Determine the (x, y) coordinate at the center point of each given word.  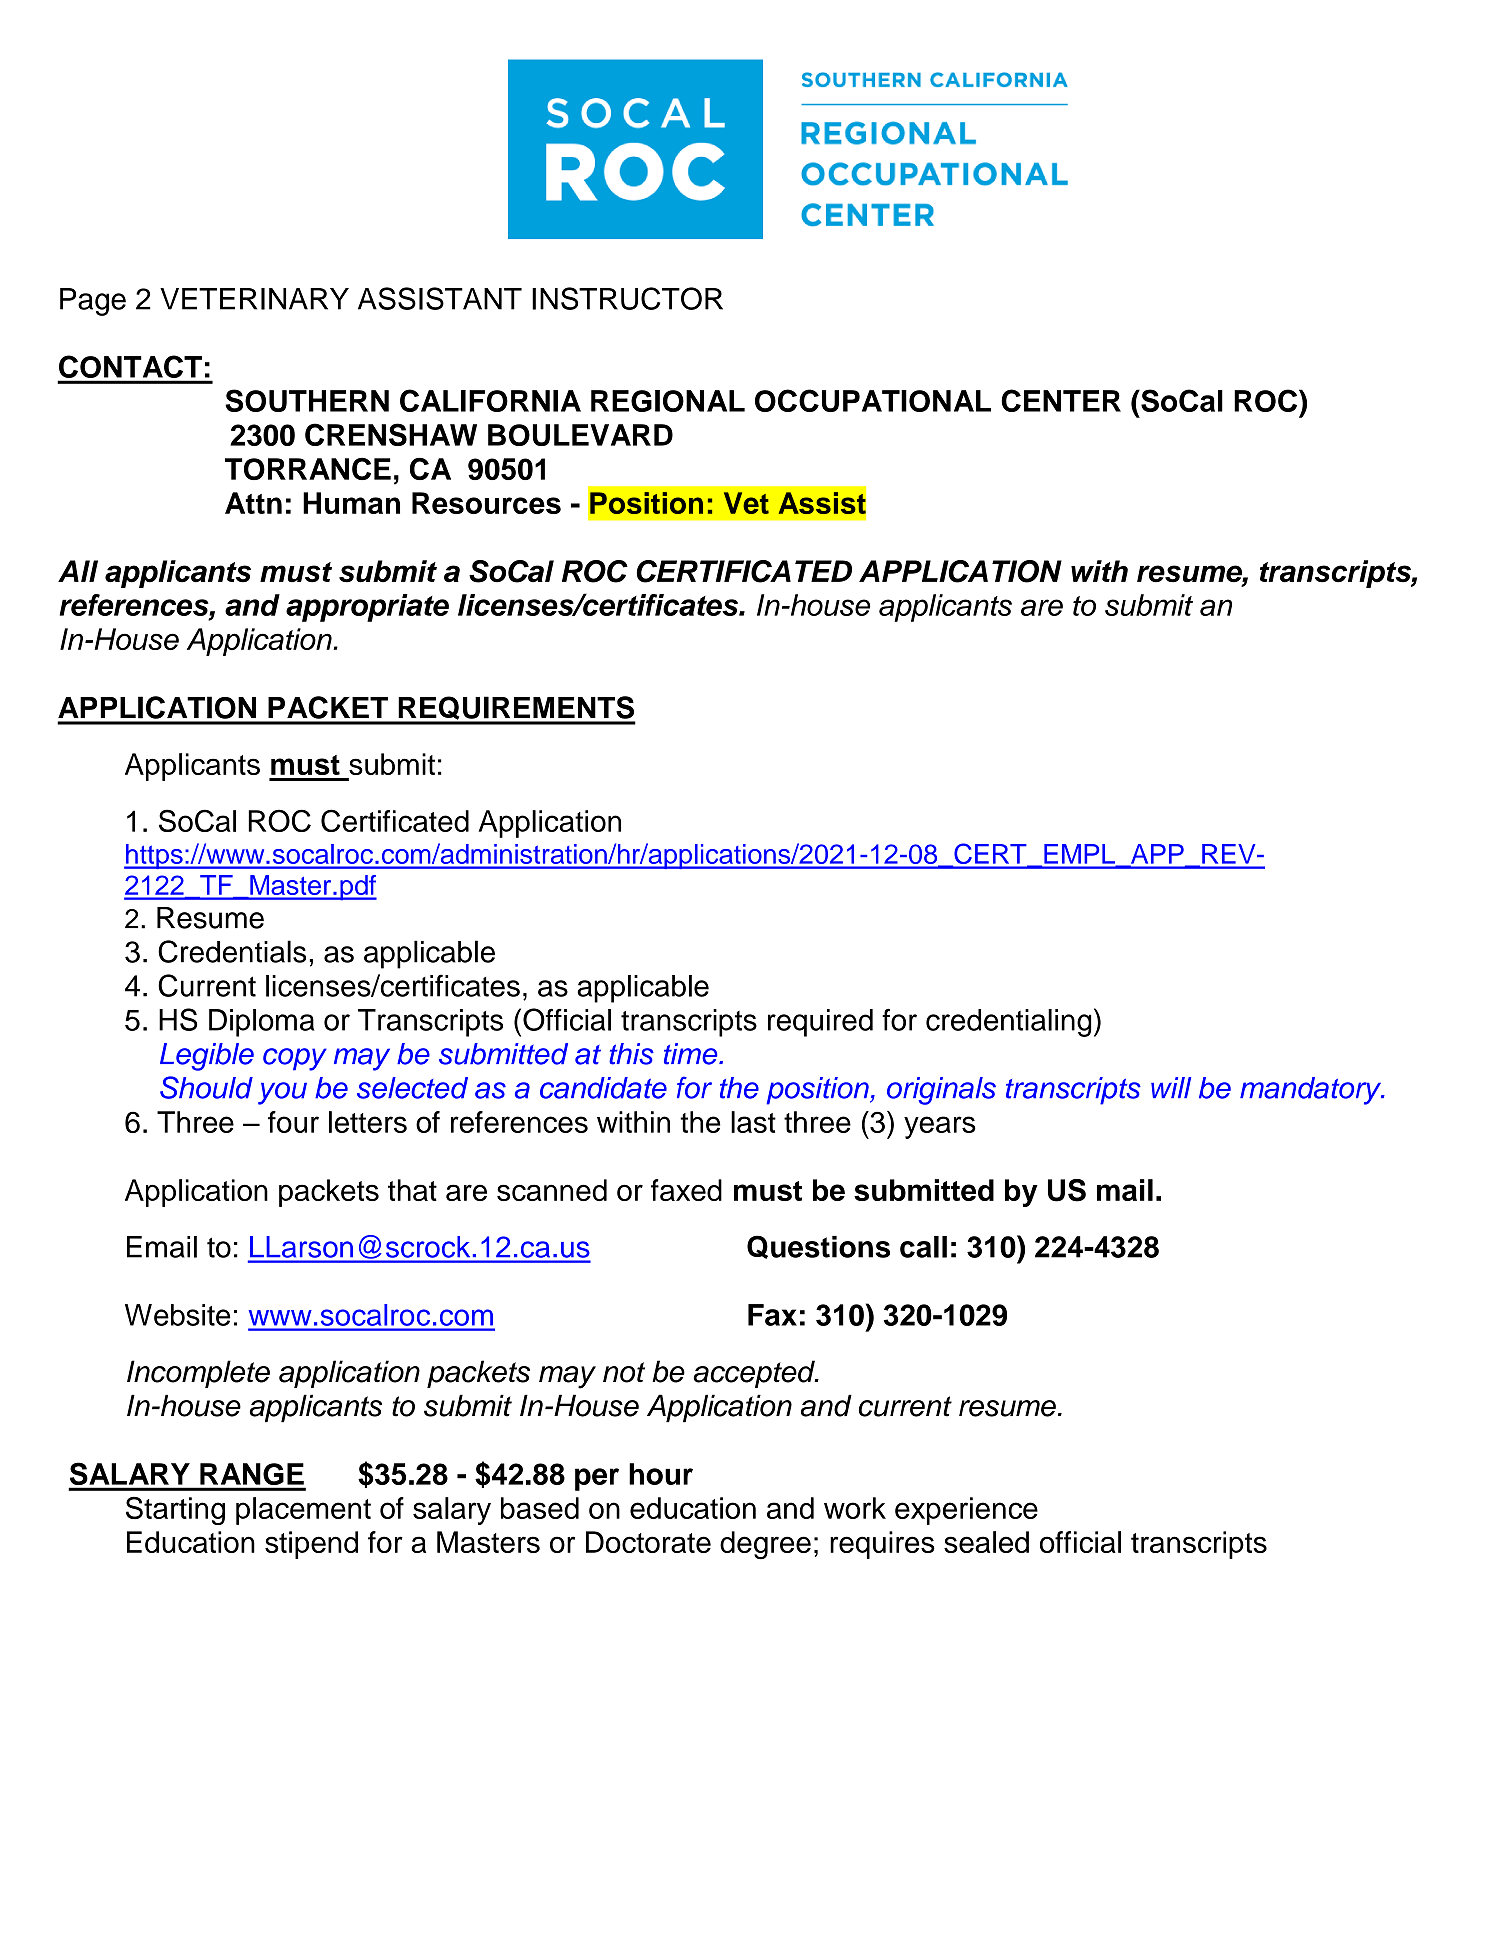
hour (661, 1474)
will (1171, 1087)
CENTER (1061, 400)
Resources (486, 503)
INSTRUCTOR (627, 298)
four (293, 1122)
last (753, 1122)
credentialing (1009, 1023)
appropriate (367, 608)
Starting (175, 1510)
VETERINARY (254, 299)
